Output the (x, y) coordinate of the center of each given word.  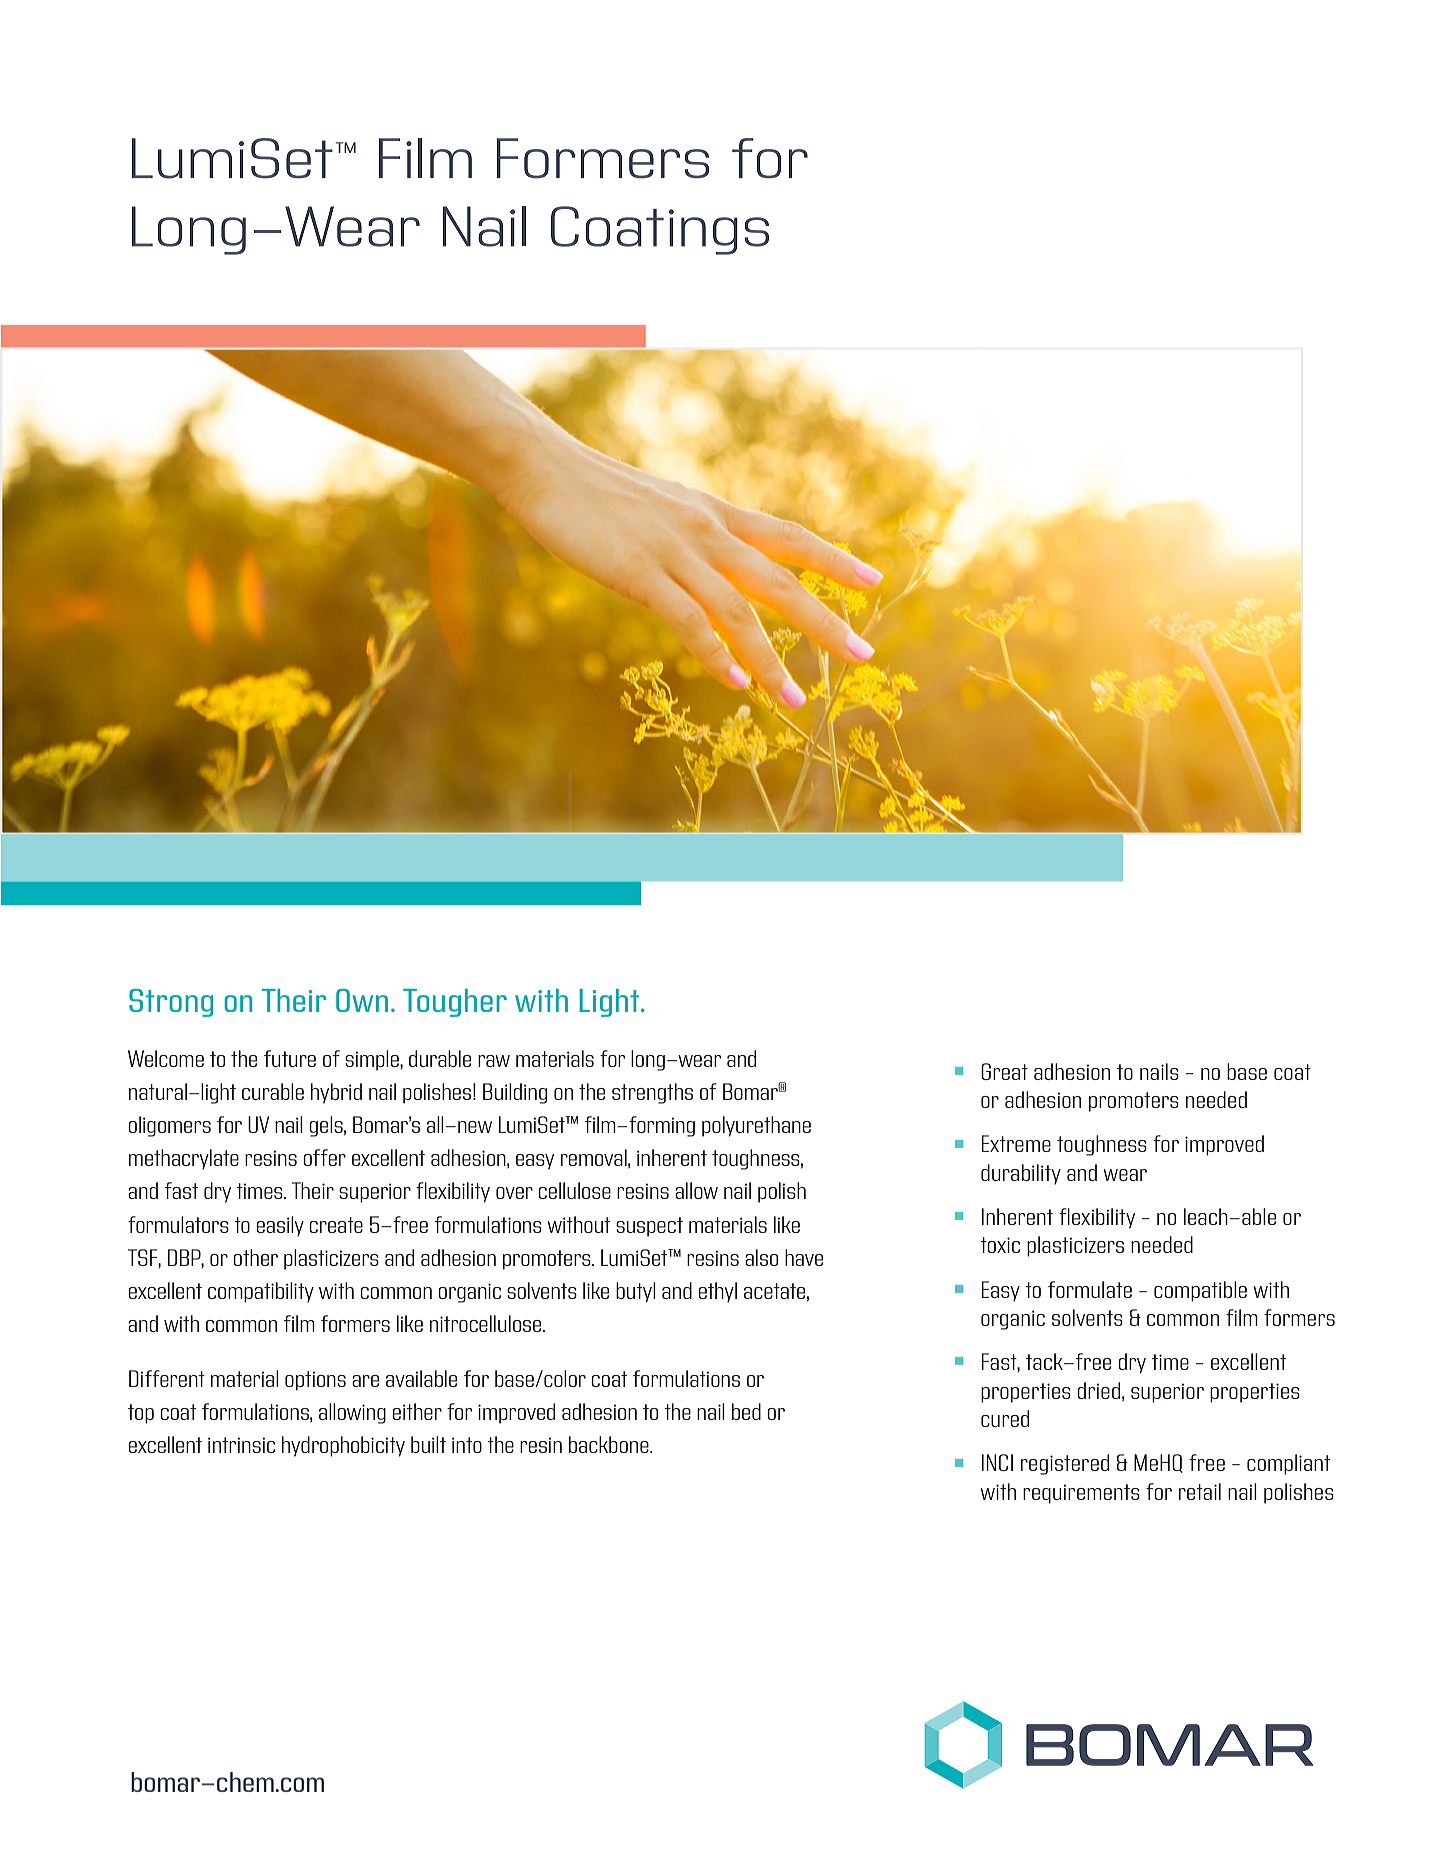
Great (1004, 1071)
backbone (610, 1444)
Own (362, 1000)
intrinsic (241, 1445)
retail (1200, 1491)
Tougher (455, 1003)
